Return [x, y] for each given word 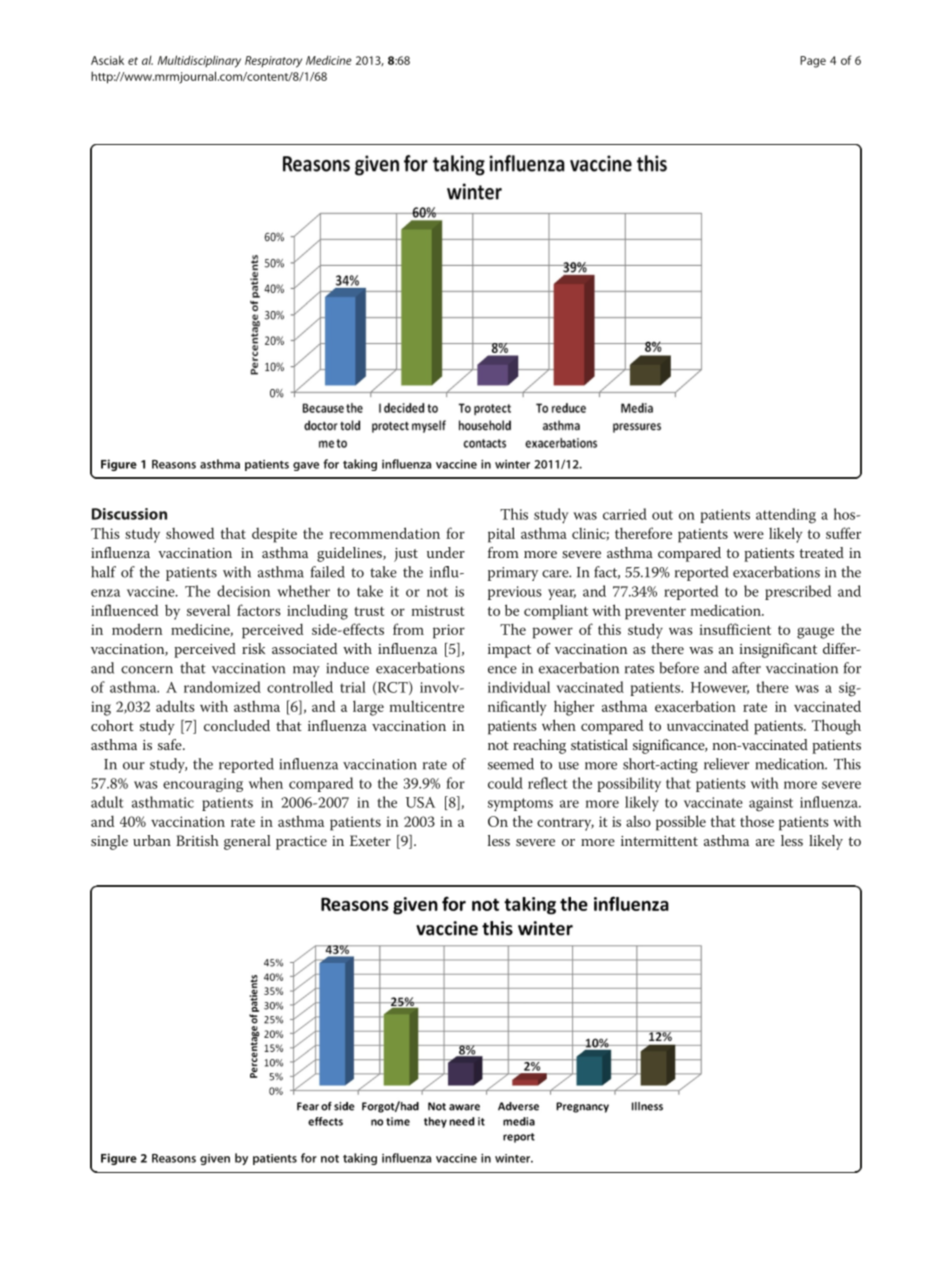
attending [786, 516]
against [771, 804]
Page [813, 62]
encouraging [203, 785]
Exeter [370, 840]
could [505, 783]
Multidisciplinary [199, 61]
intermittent [659, 841]
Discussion [129, 514]
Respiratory [273, 62]
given [215, 1159]
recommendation [384, 533]
